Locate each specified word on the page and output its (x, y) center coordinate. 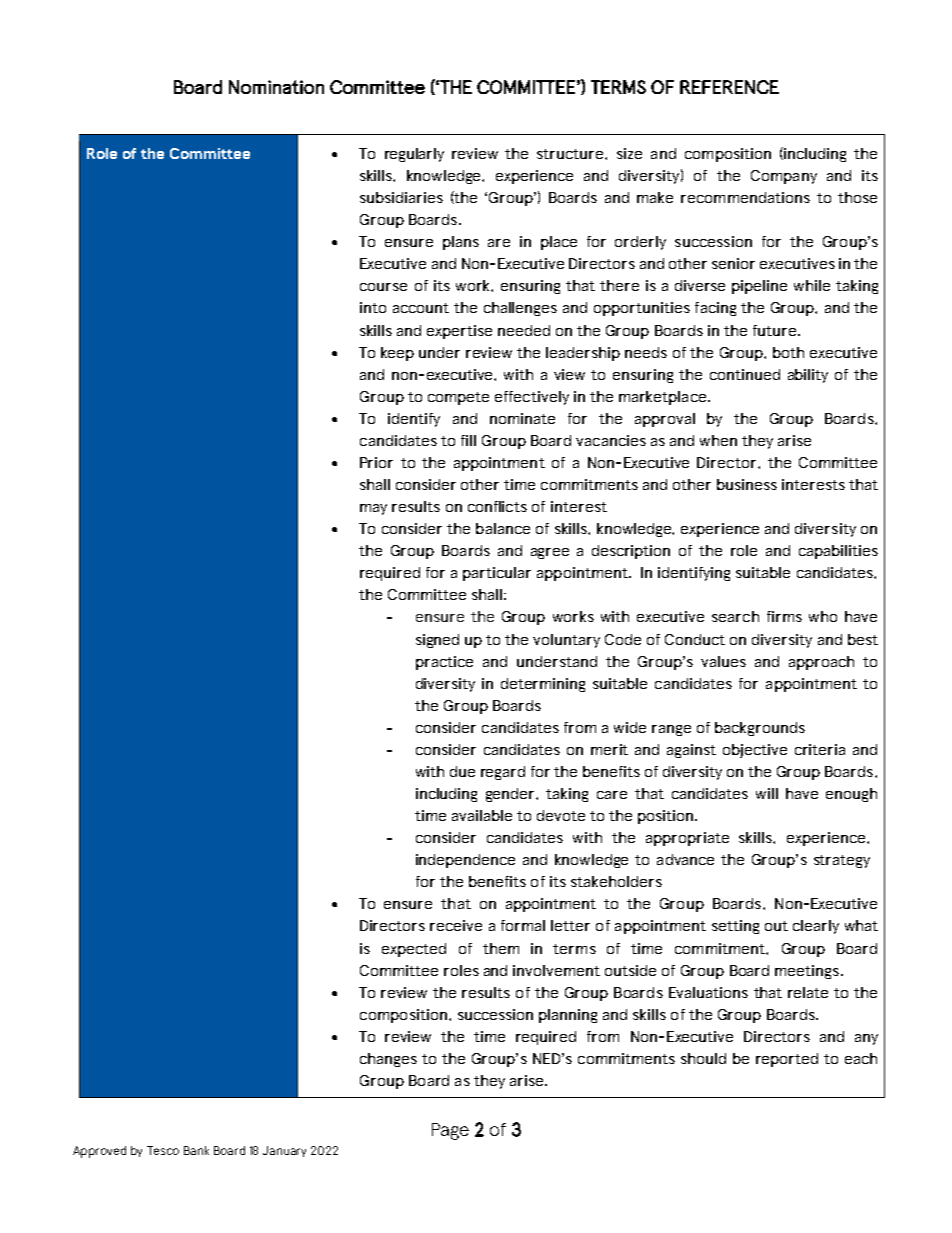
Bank (196, 1150)
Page (450, 1131)
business (747, 484)
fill (468, 440)
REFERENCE (729, 87)
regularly (414, 155)
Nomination (276, 87)
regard (503, 773)
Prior (376, 462)
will (767, 793)
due (462, 771)
